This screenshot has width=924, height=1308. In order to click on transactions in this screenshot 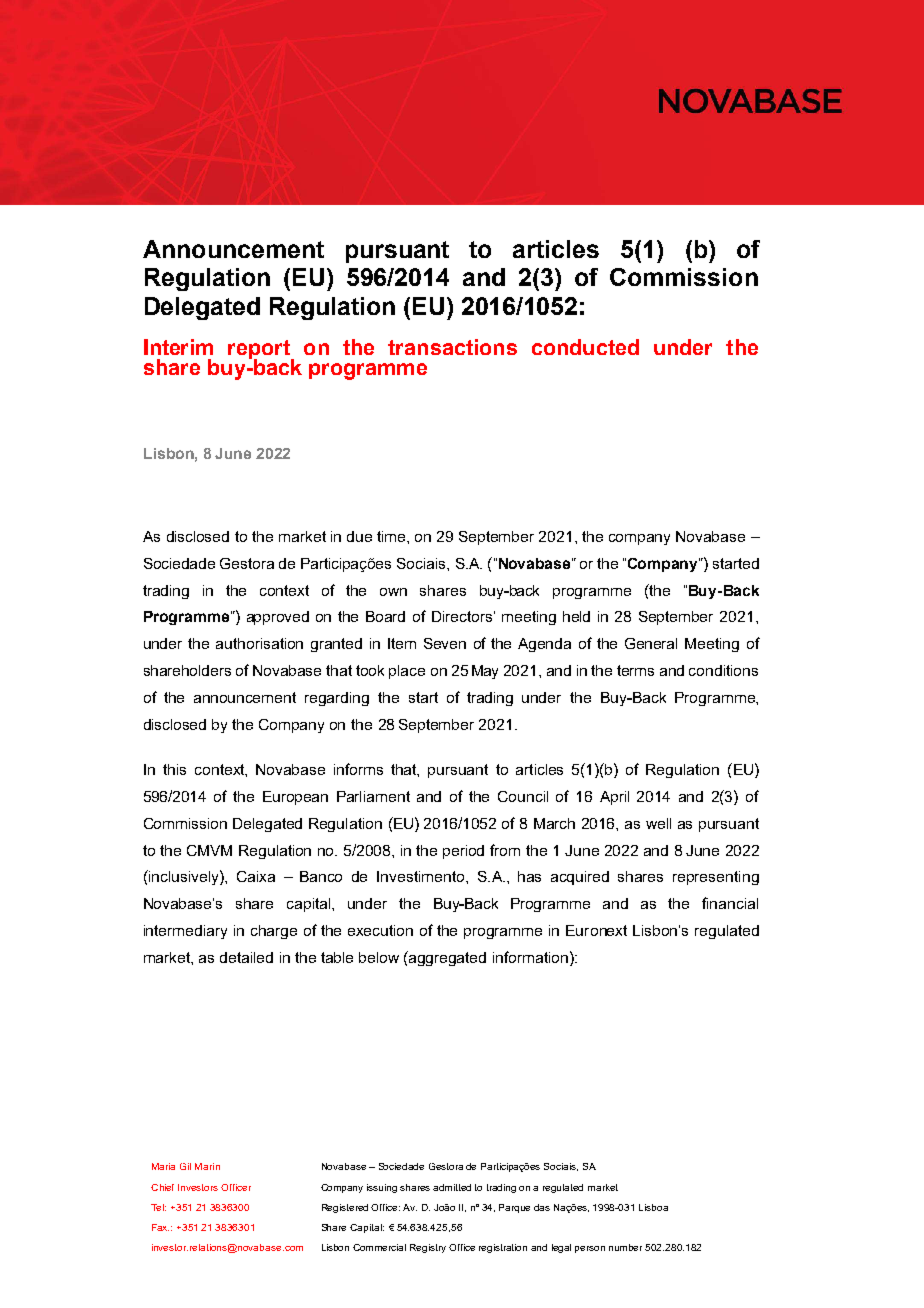, I will do `click(452, 347)`.
